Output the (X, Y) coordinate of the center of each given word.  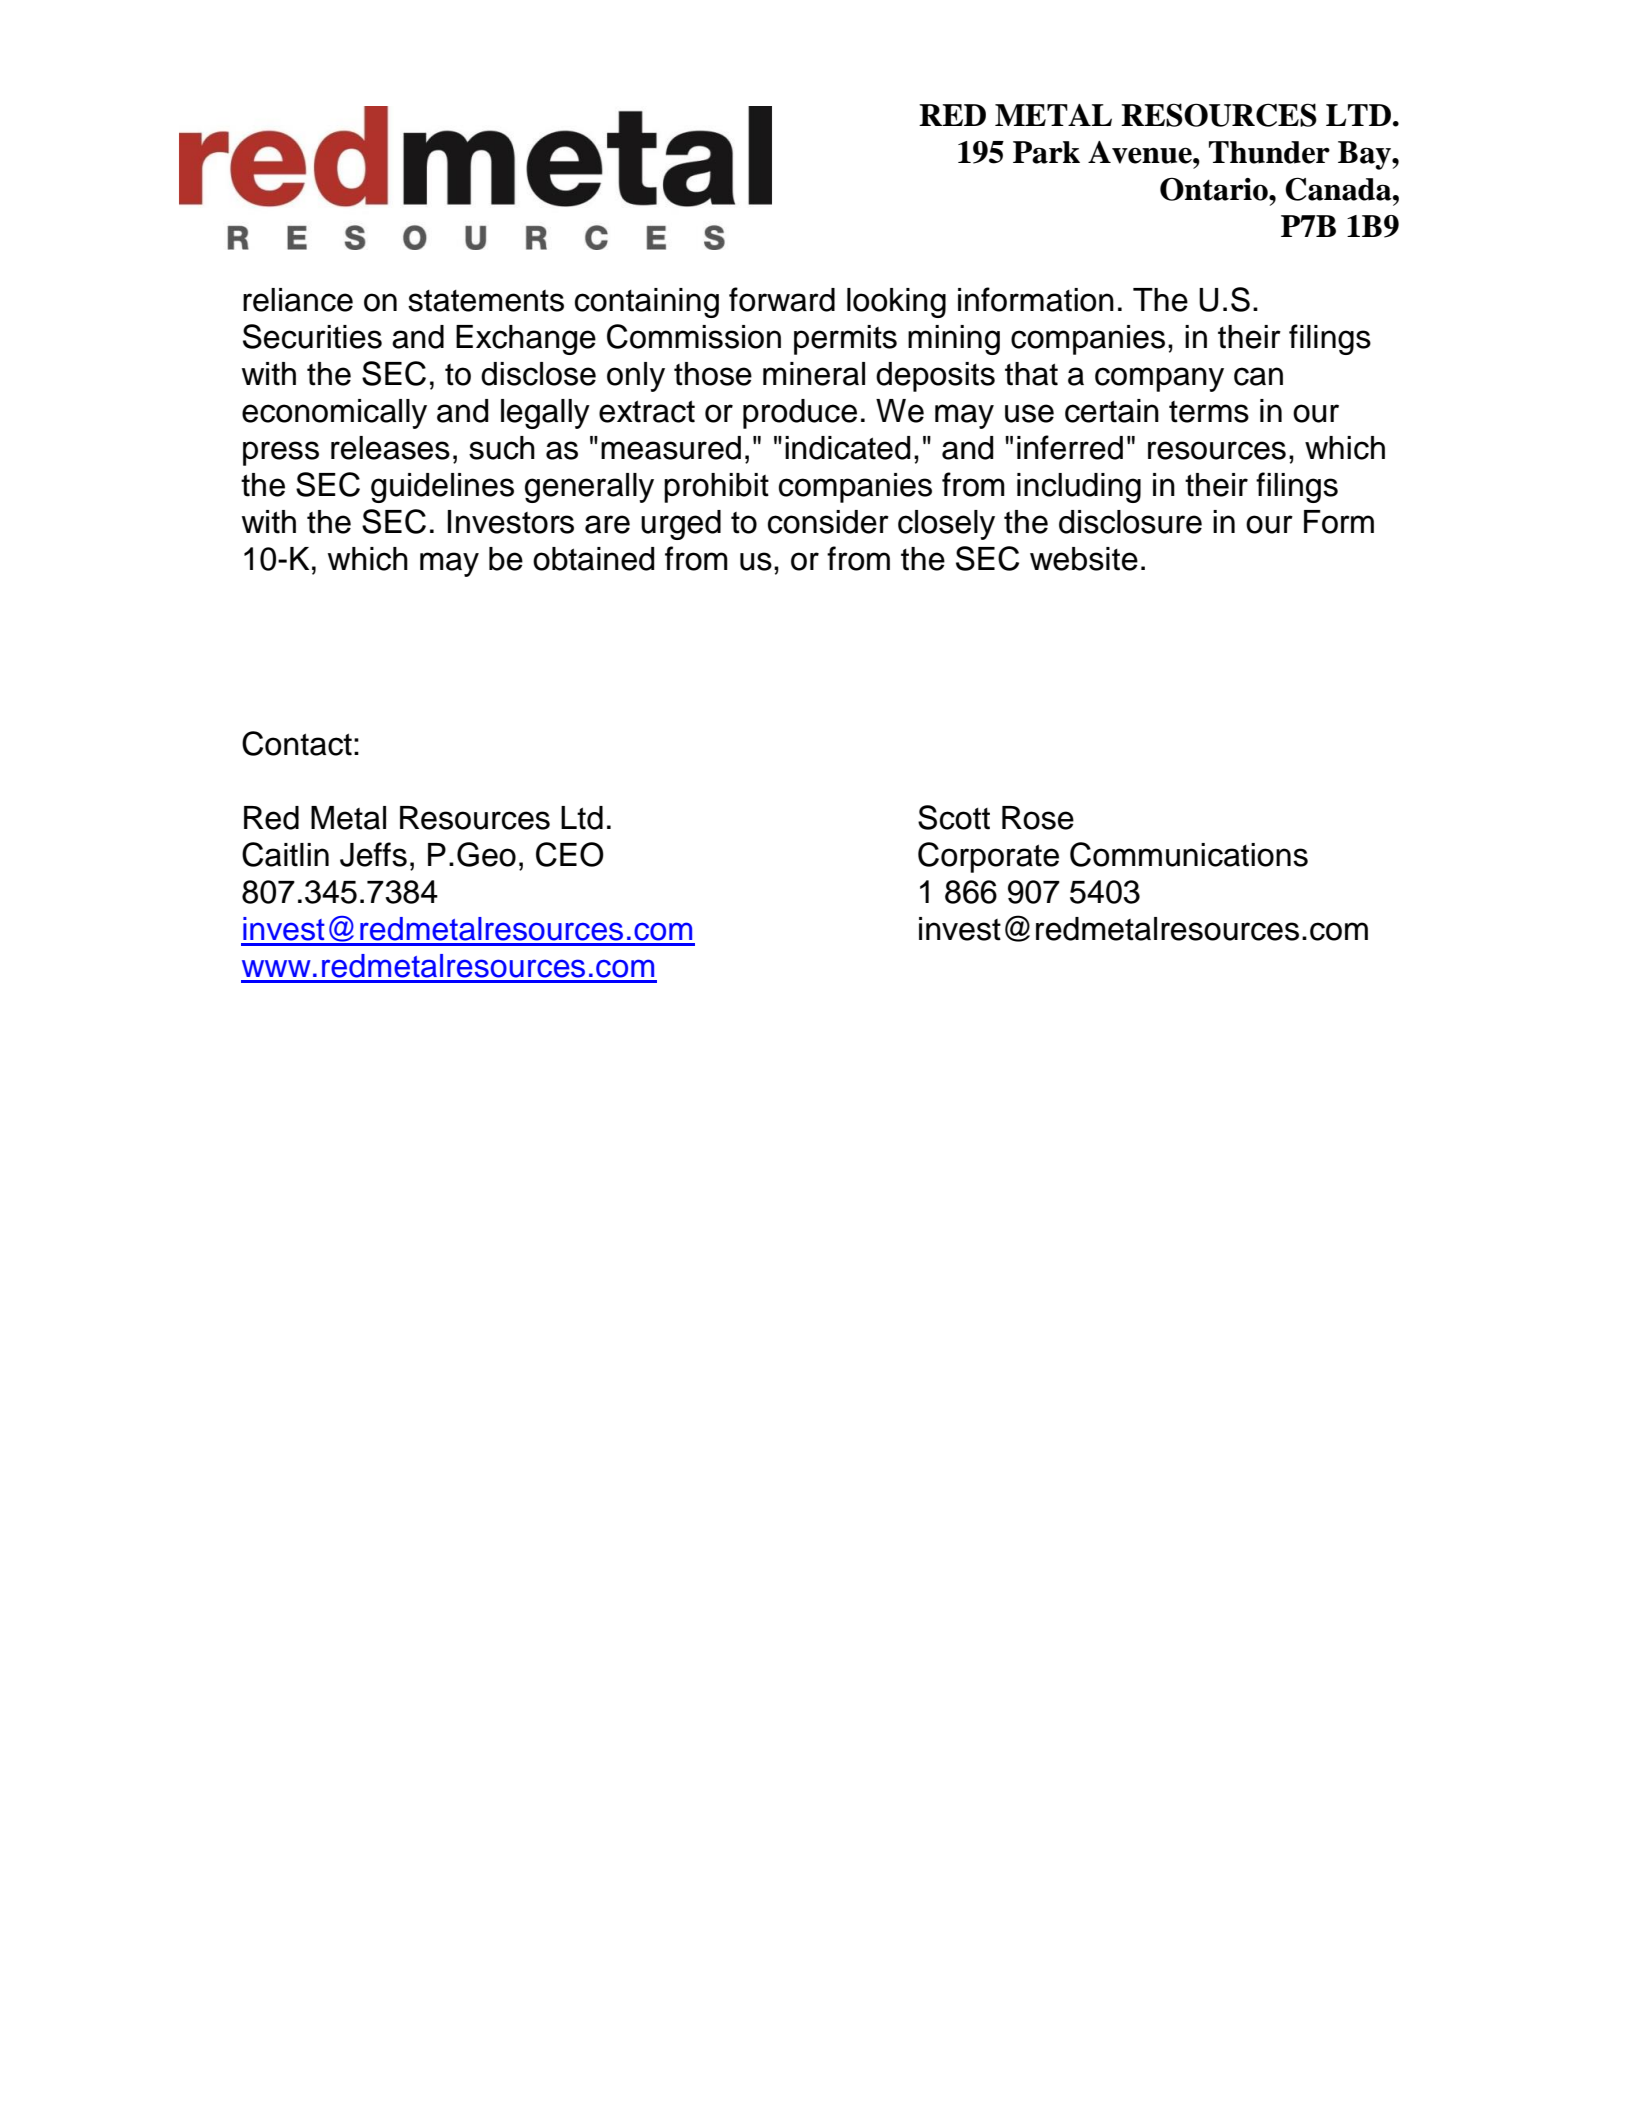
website (1084, 559)
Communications (1189, 854)
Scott (954, 817)
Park (1046, 152)
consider (828, 522)
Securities (312, 336)
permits (845, 340)
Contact (297, 743)
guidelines (442, 488)
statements (486, 301)
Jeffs (373, 854)
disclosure (1130, 522)
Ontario (1215, 189)
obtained (593, 559)
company (1159, 379)
